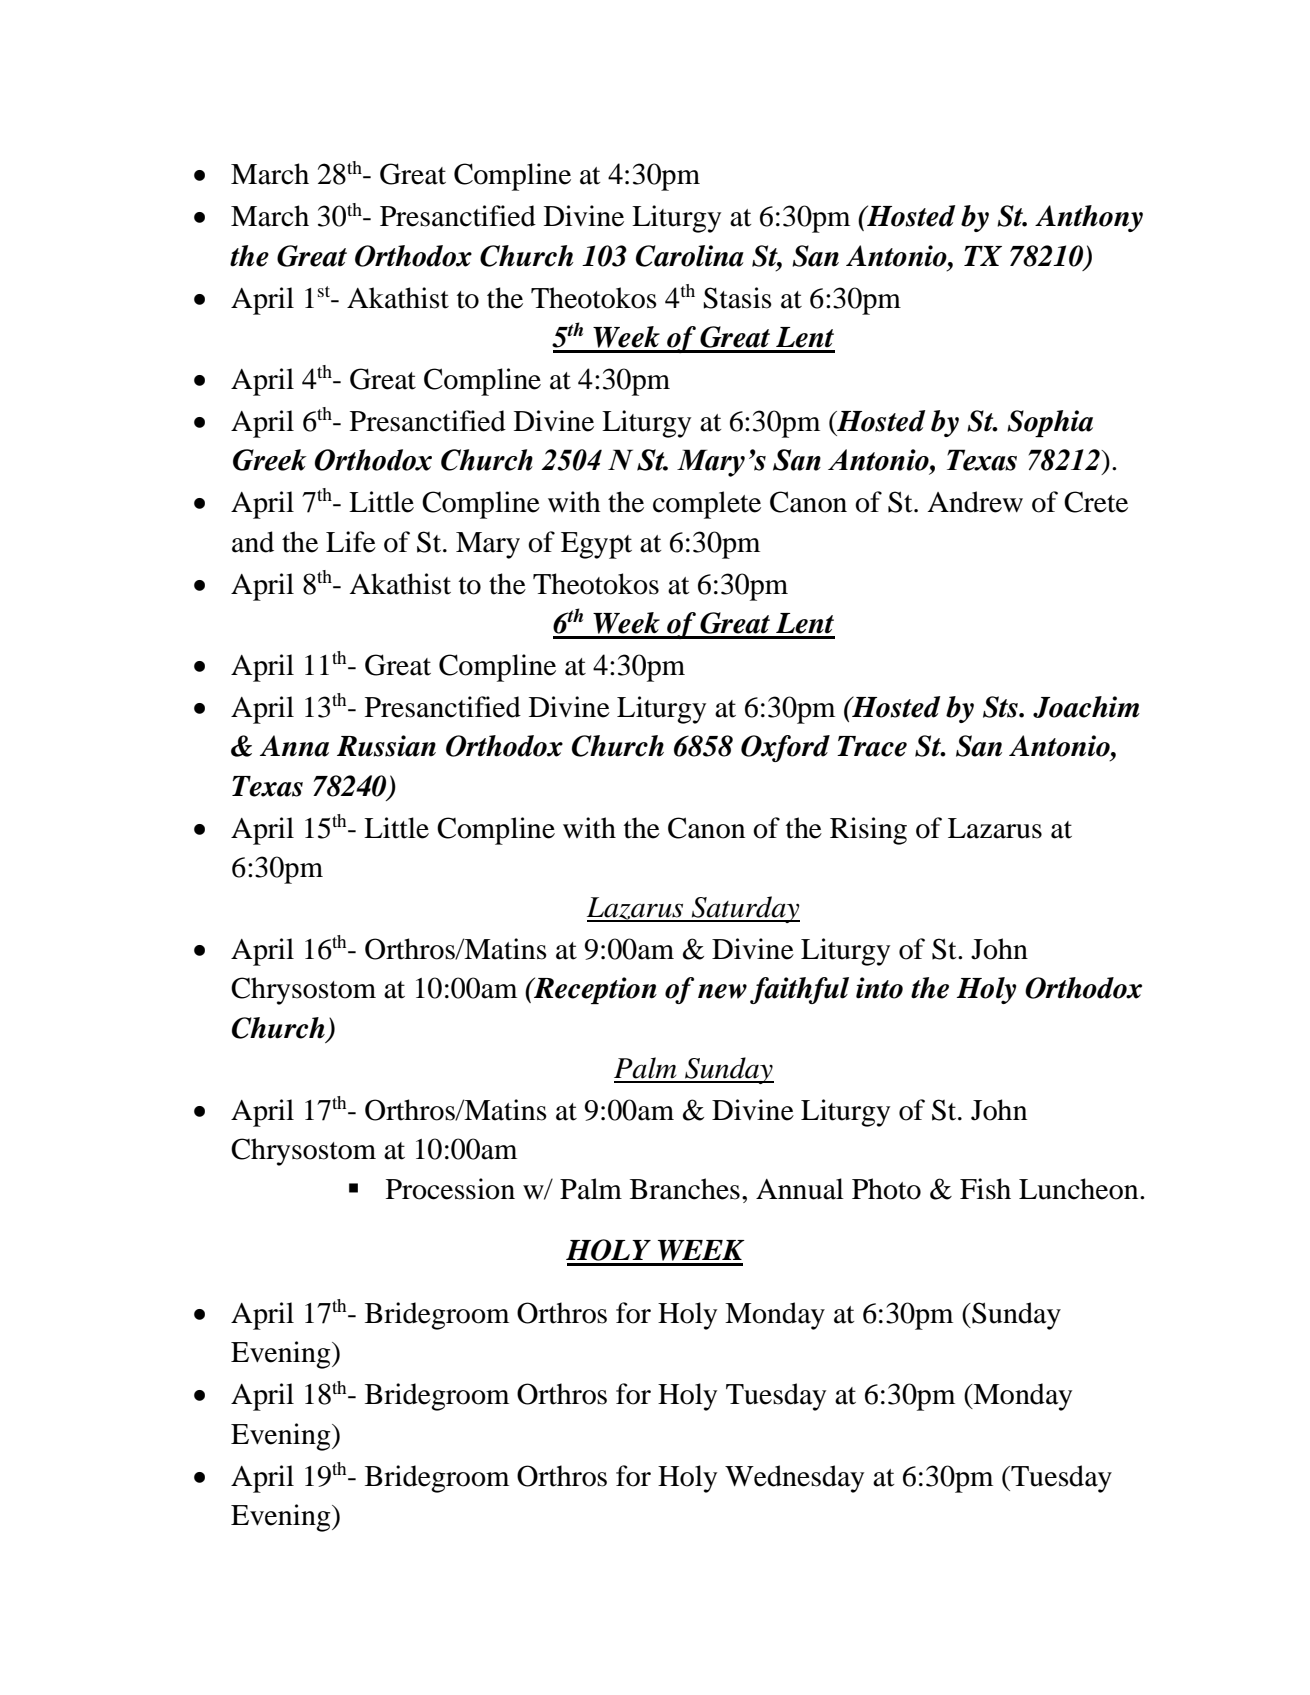 This image has width=1310, height=1695. Describe the element at coordinates (1089, 218) in the image. I see `Anthony` at that location.
